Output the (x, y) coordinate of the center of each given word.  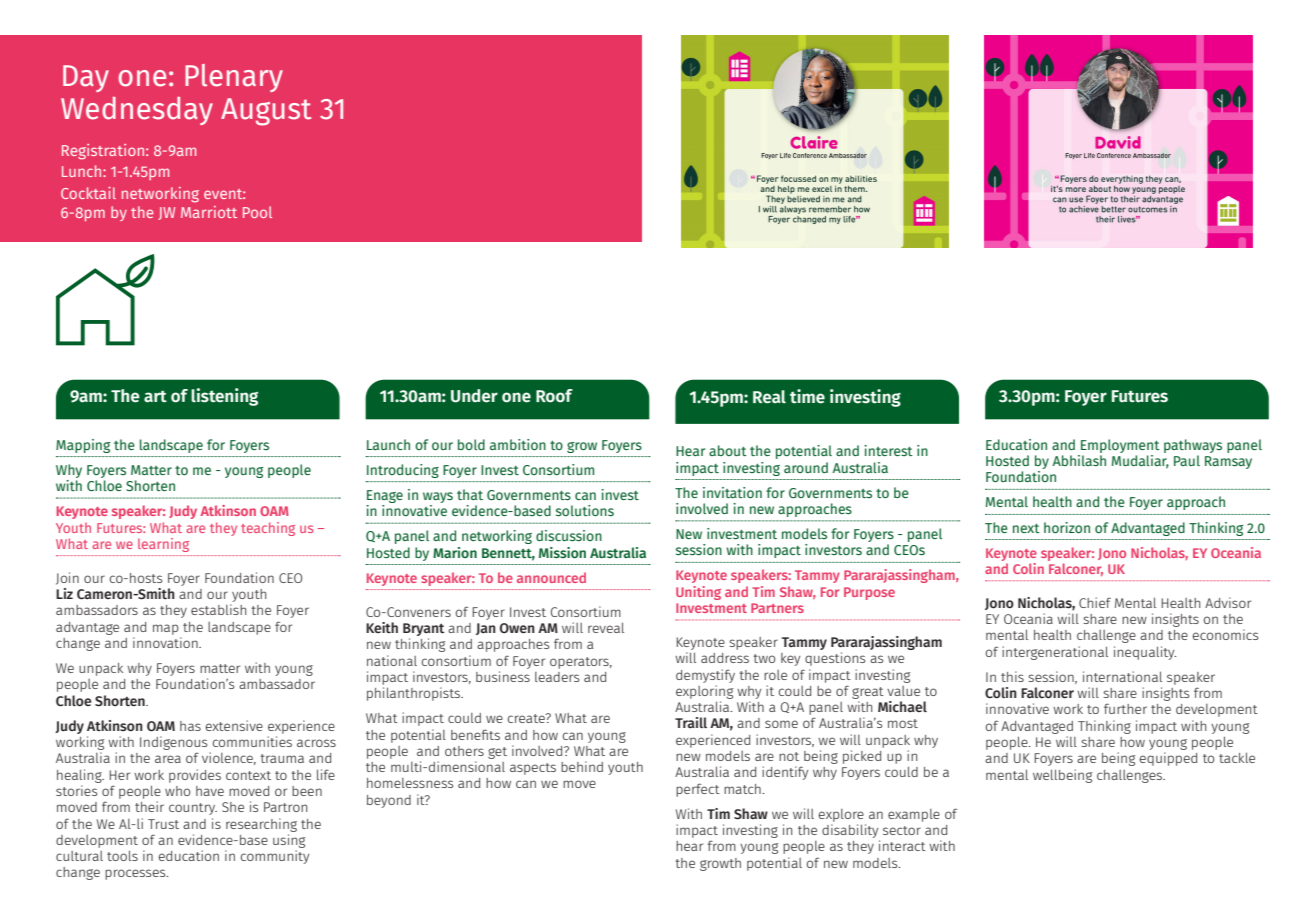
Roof (554, 396)
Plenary (234, 78)
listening (224, 397)
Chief (1095, 602)
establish (218, 609)
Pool (257, 212)
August (266, 112)
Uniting (698, 593)
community (274, 857)
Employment (1120, 446)
